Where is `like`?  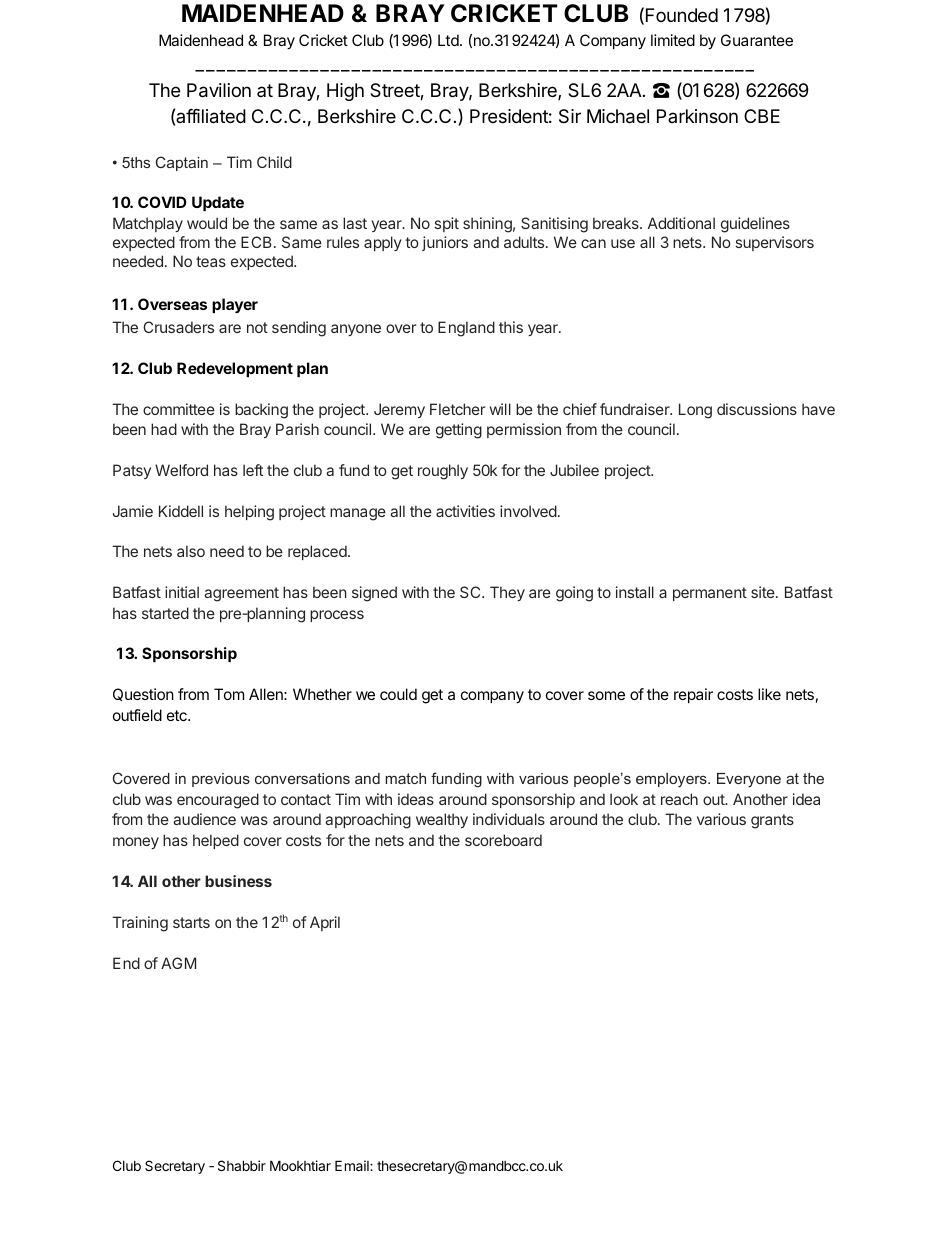 like is located at coordinates (769, 694).
